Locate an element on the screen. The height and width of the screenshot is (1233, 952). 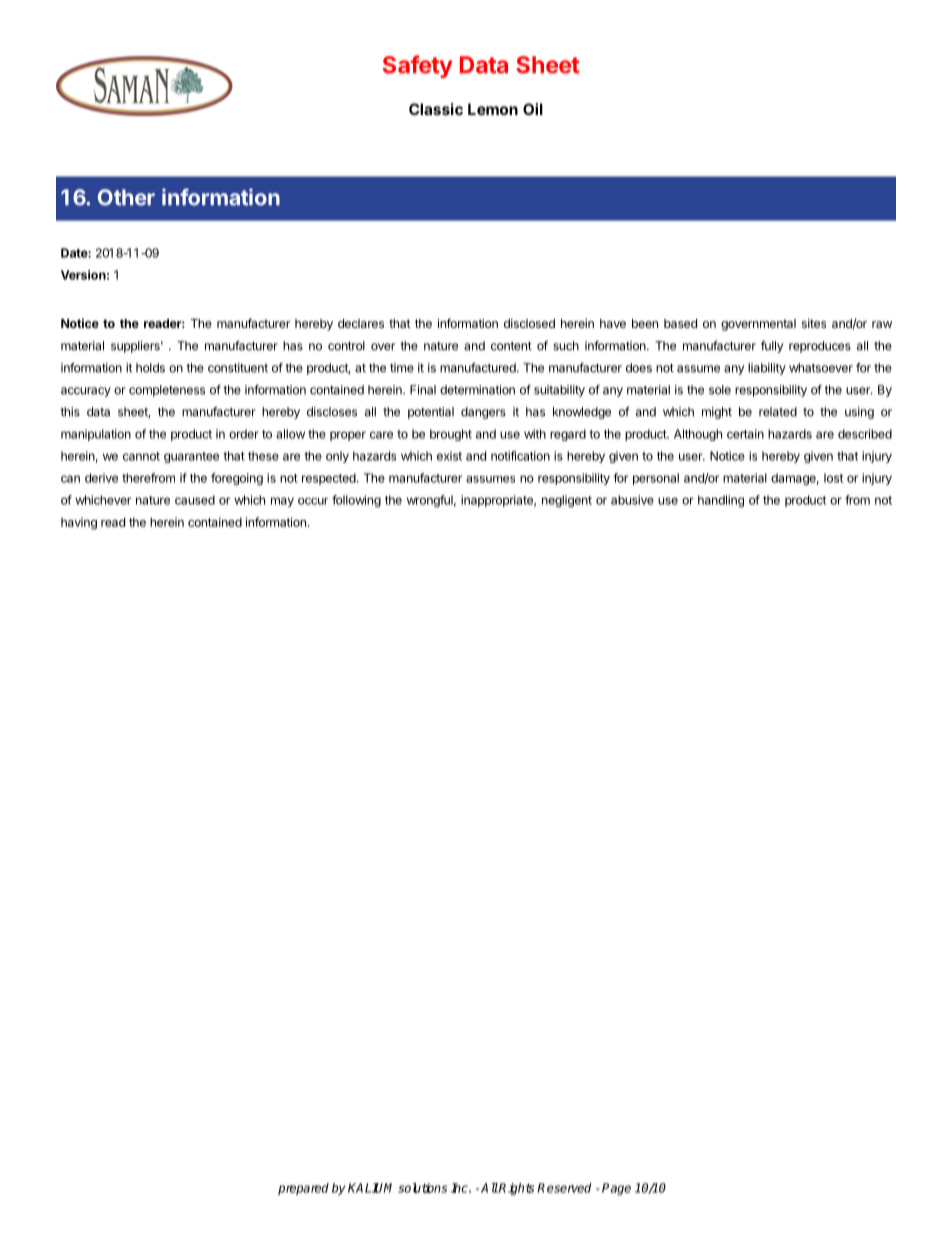
having is located at coordinates (79, 523).
